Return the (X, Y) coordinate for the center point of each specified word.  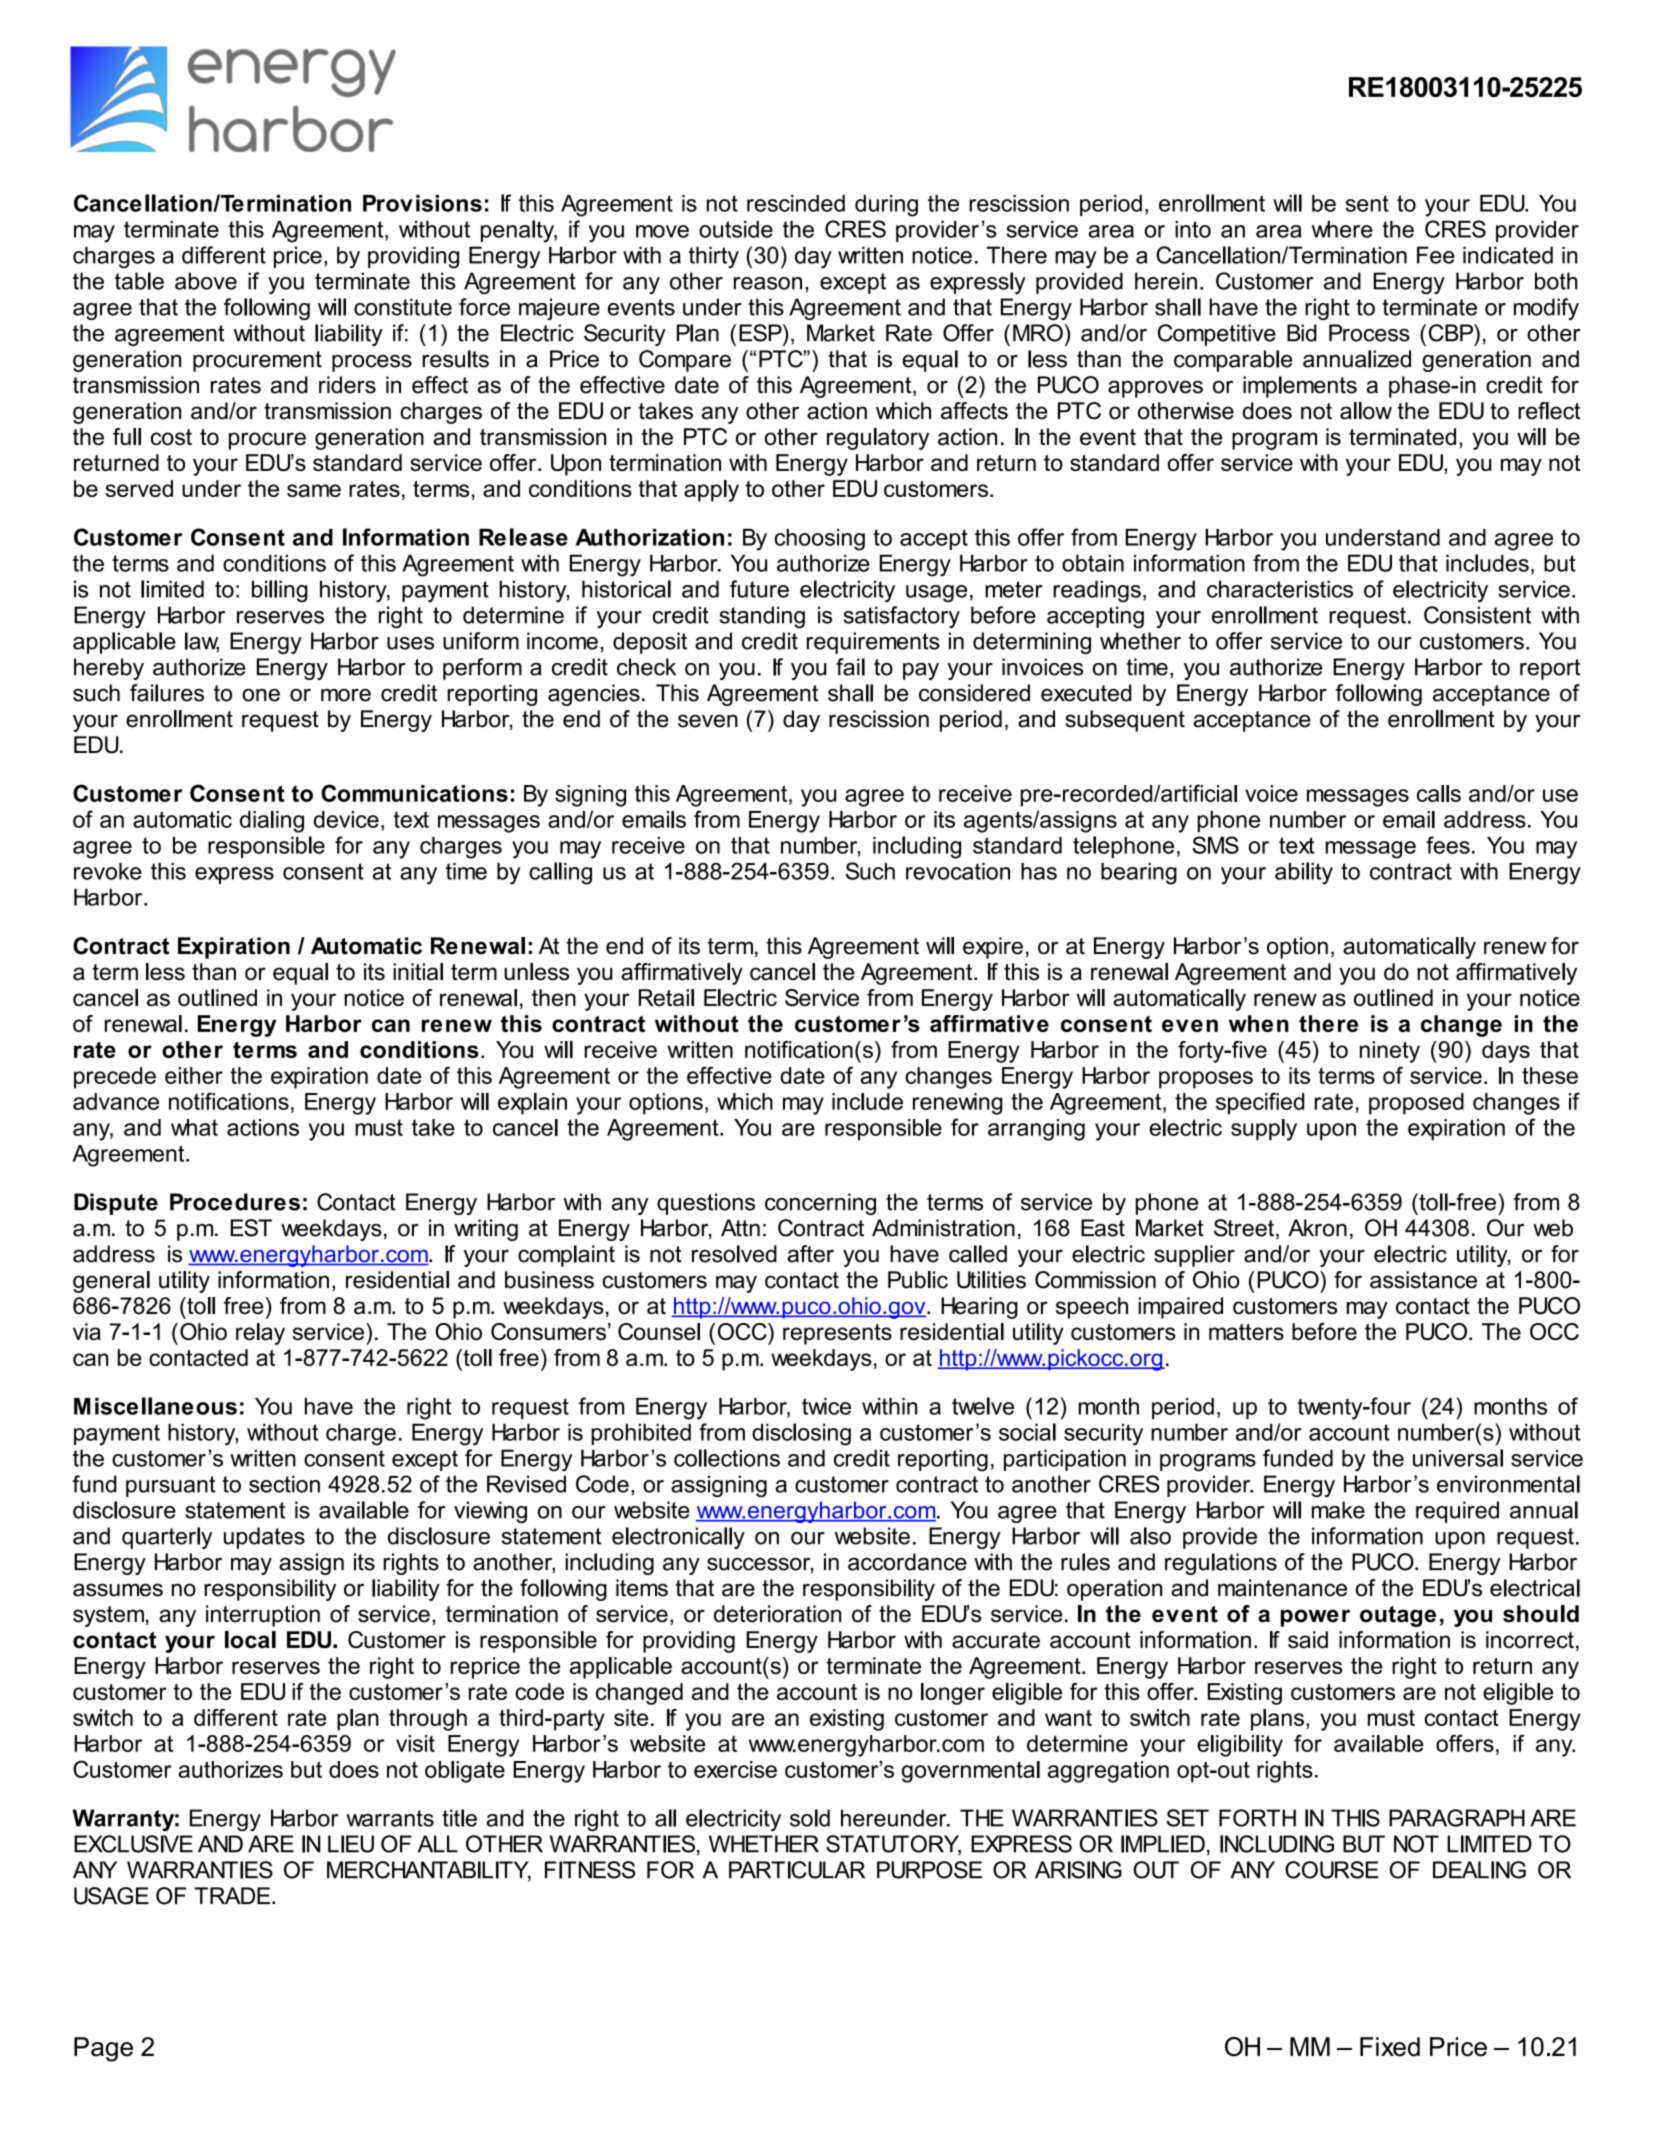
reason (768, 283)
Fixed (1390, 2047)
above (206, 281)
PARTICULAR (797, 1870)
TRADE (232, 1895)
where (1342, 229)
